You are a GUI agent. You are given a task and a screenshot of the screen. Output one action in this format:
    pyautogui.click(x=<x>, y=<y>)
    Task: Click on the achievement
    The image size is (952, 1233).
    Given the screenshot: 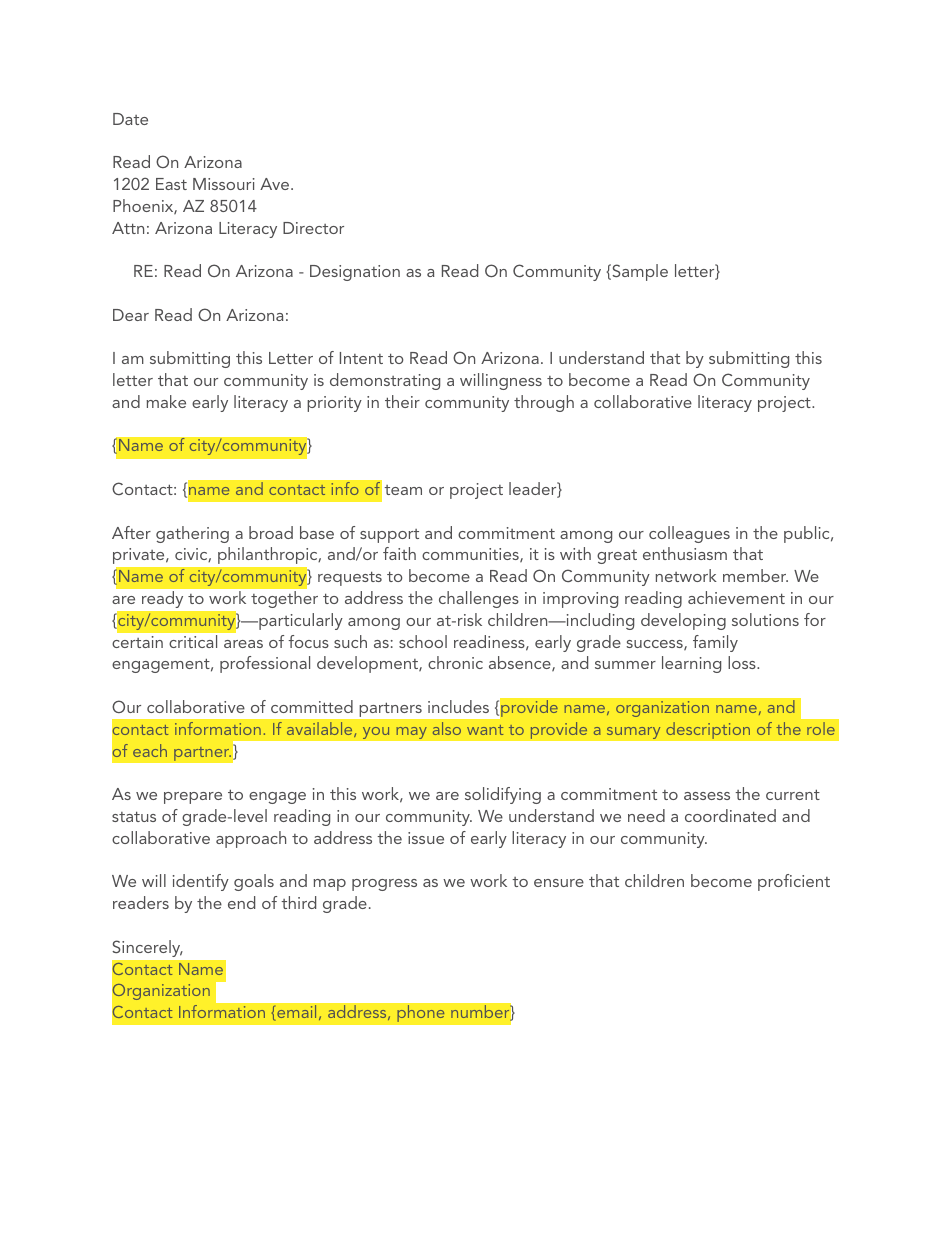 What is the action you would take?
    pyautogui.click(x=736, y=597)
